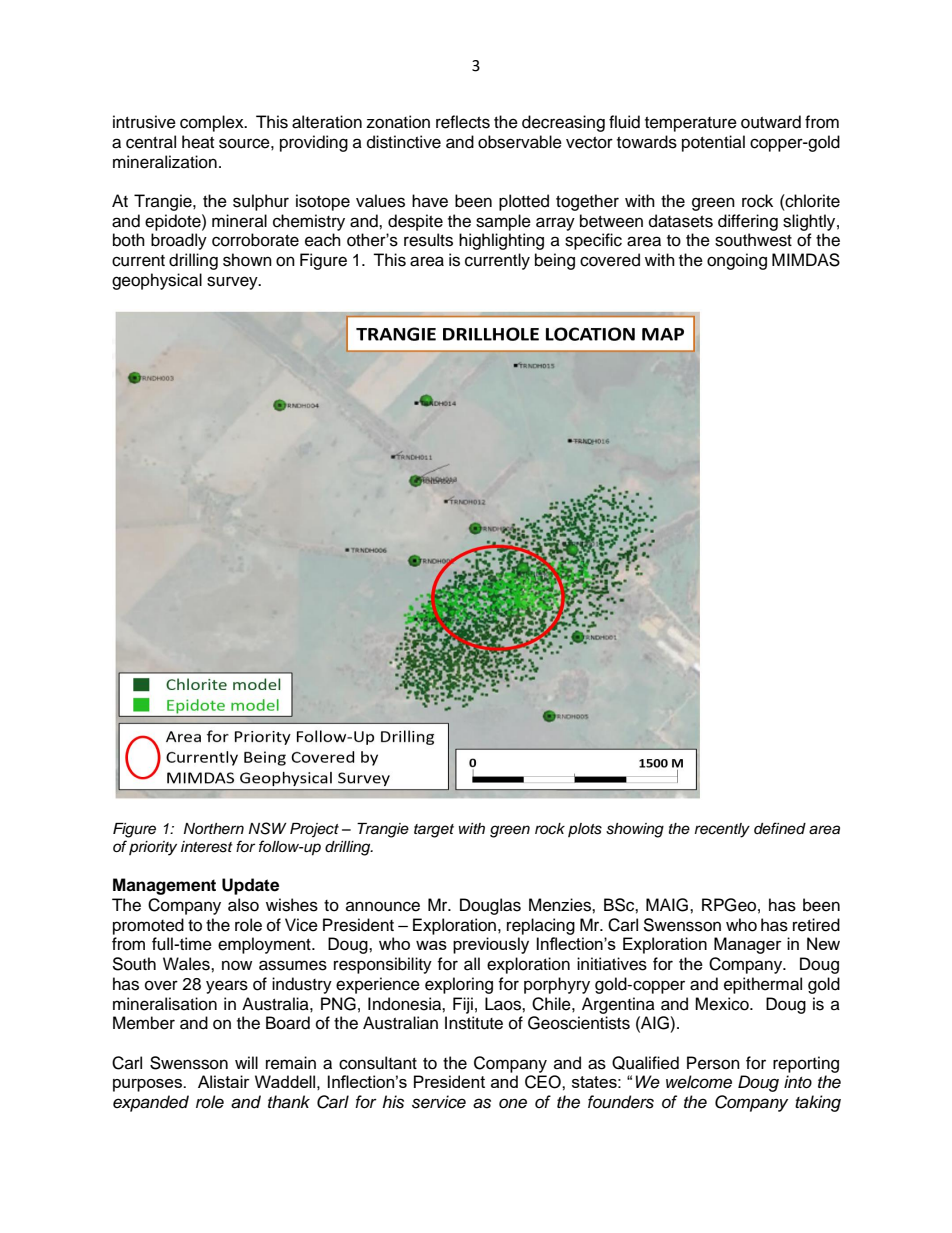 The image size is (952, 1233). Describe the element at coordinates (713, 143) in the screenshot. I see `potential` at that location.
